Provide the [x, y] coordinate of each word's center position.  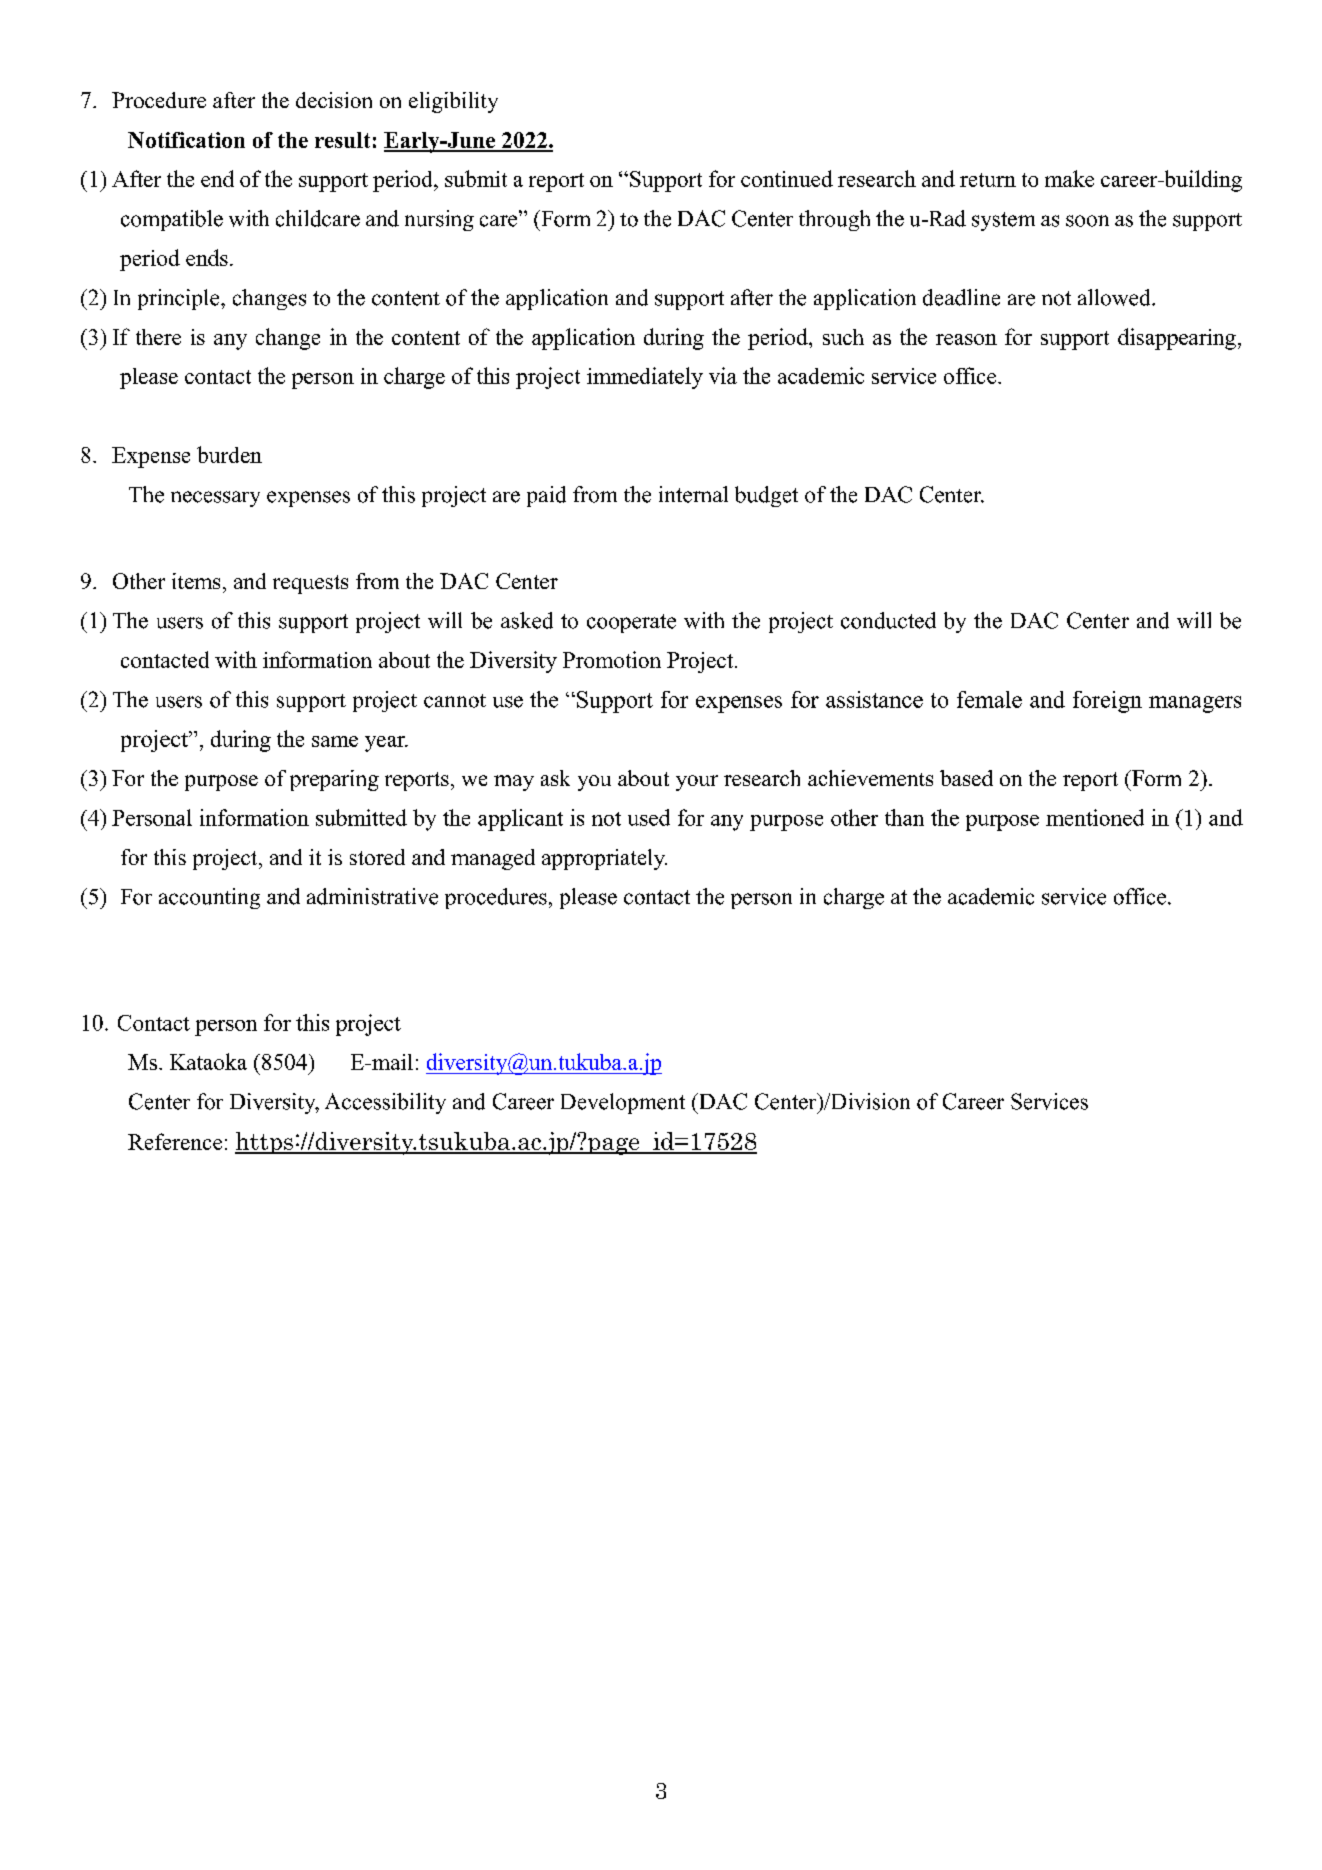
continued [787, 178]
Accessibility [385, 1103]
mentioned [1095, 817]
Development [623, 1103]
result [342, 140]
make [1069, 178]
